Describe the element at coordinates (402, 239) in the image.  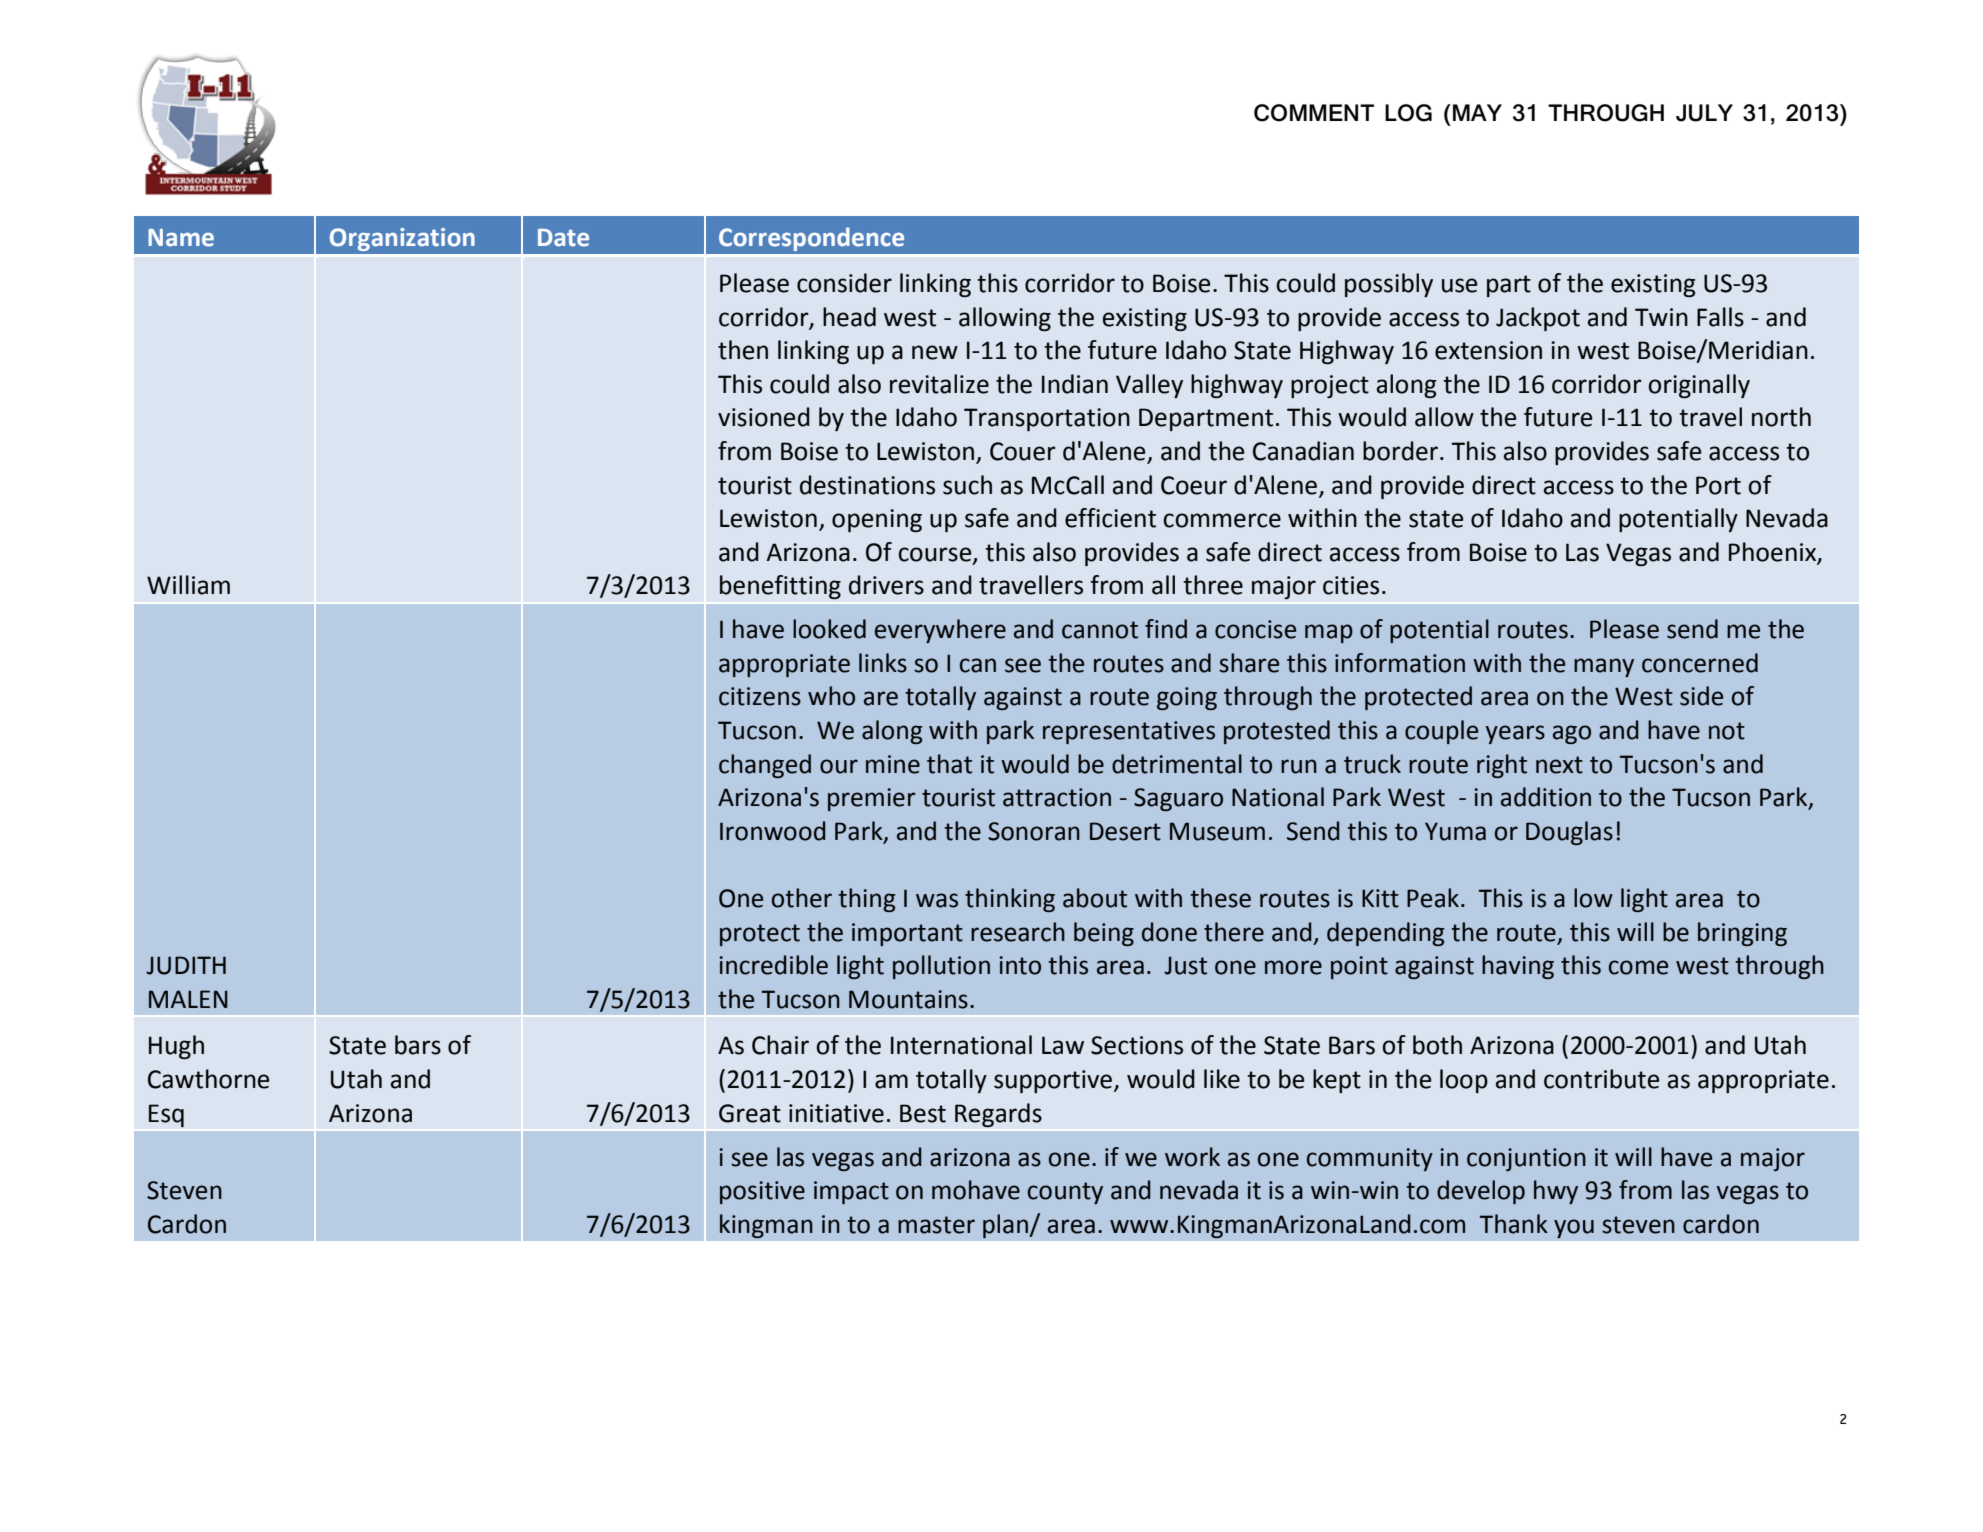
I see `Organization` at that location.
